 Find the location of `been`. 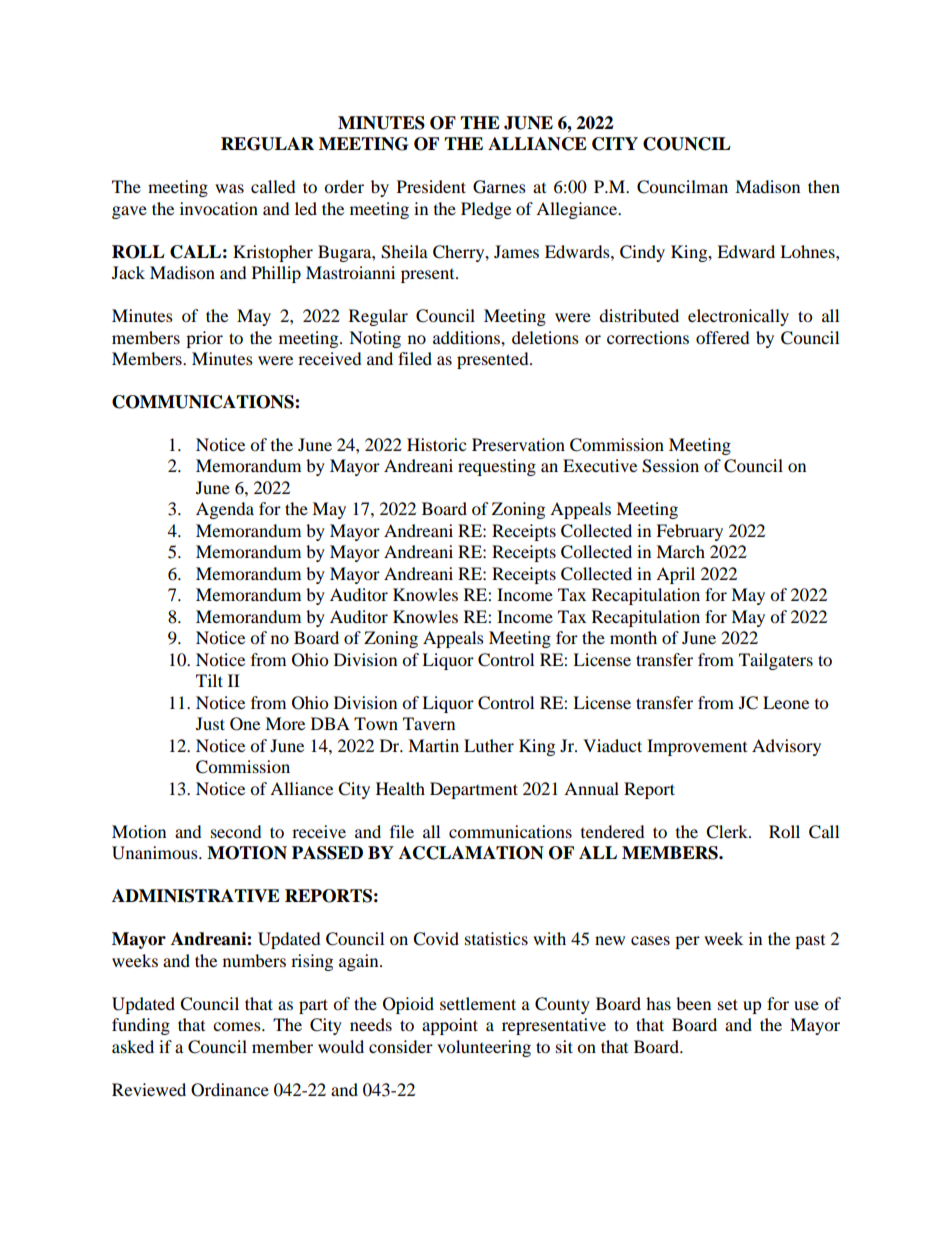

been is located at coordinates (693, 1003).
